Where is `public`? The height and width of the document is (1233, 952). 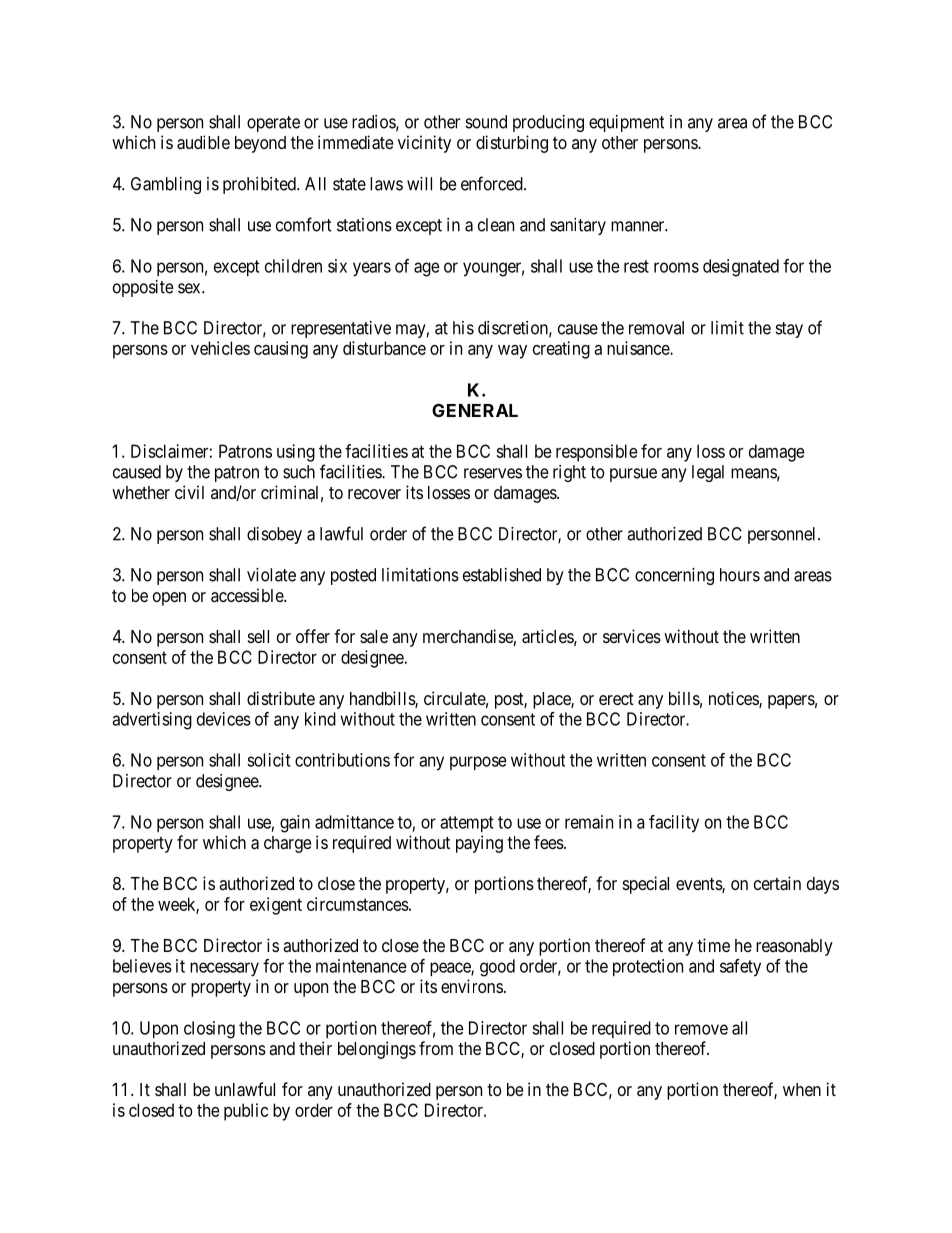
public is located at coordinates (246, 1112).
